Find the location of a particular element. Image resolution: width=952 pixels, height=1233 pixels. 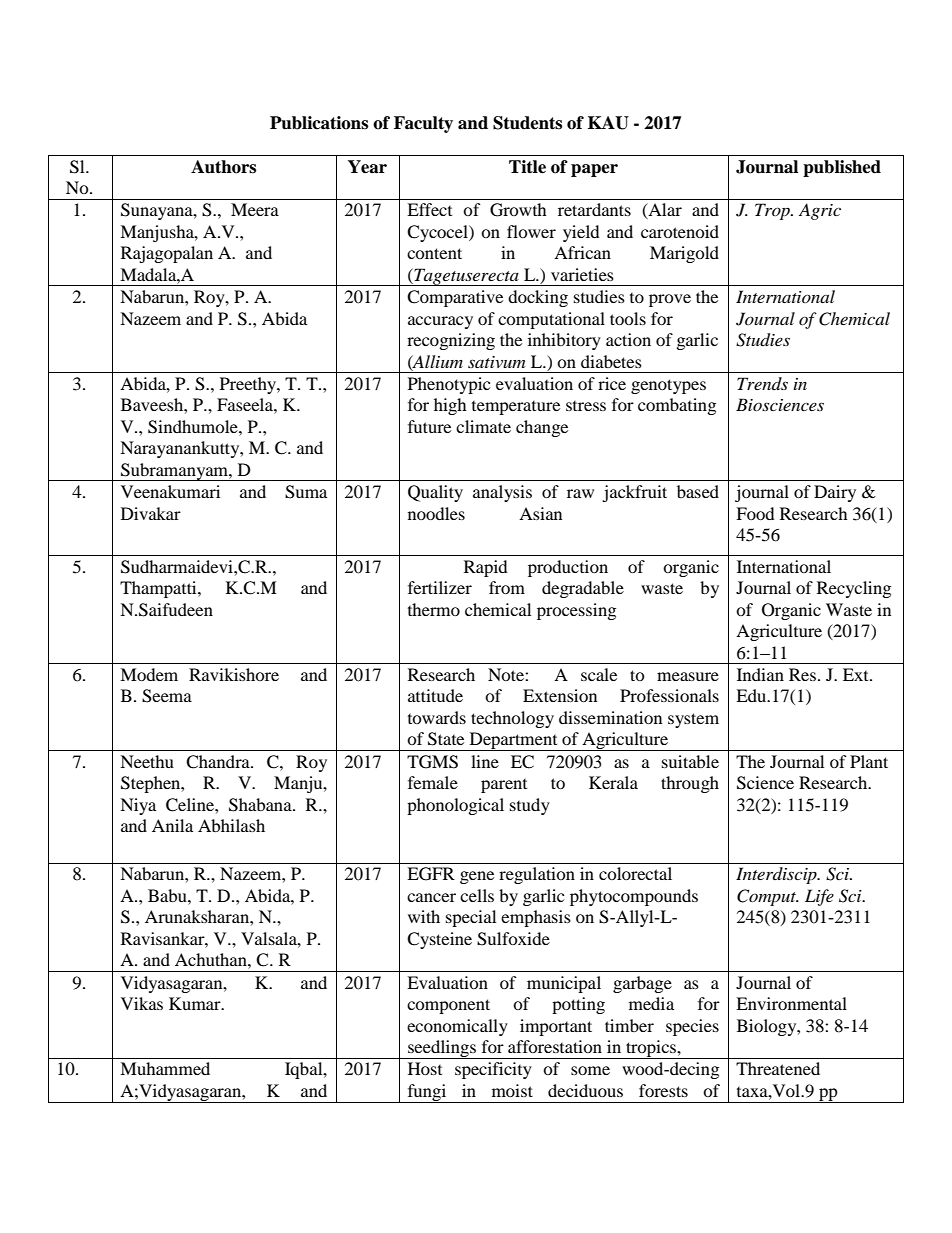

Muhammed is located at coordinates (165, 1068).
